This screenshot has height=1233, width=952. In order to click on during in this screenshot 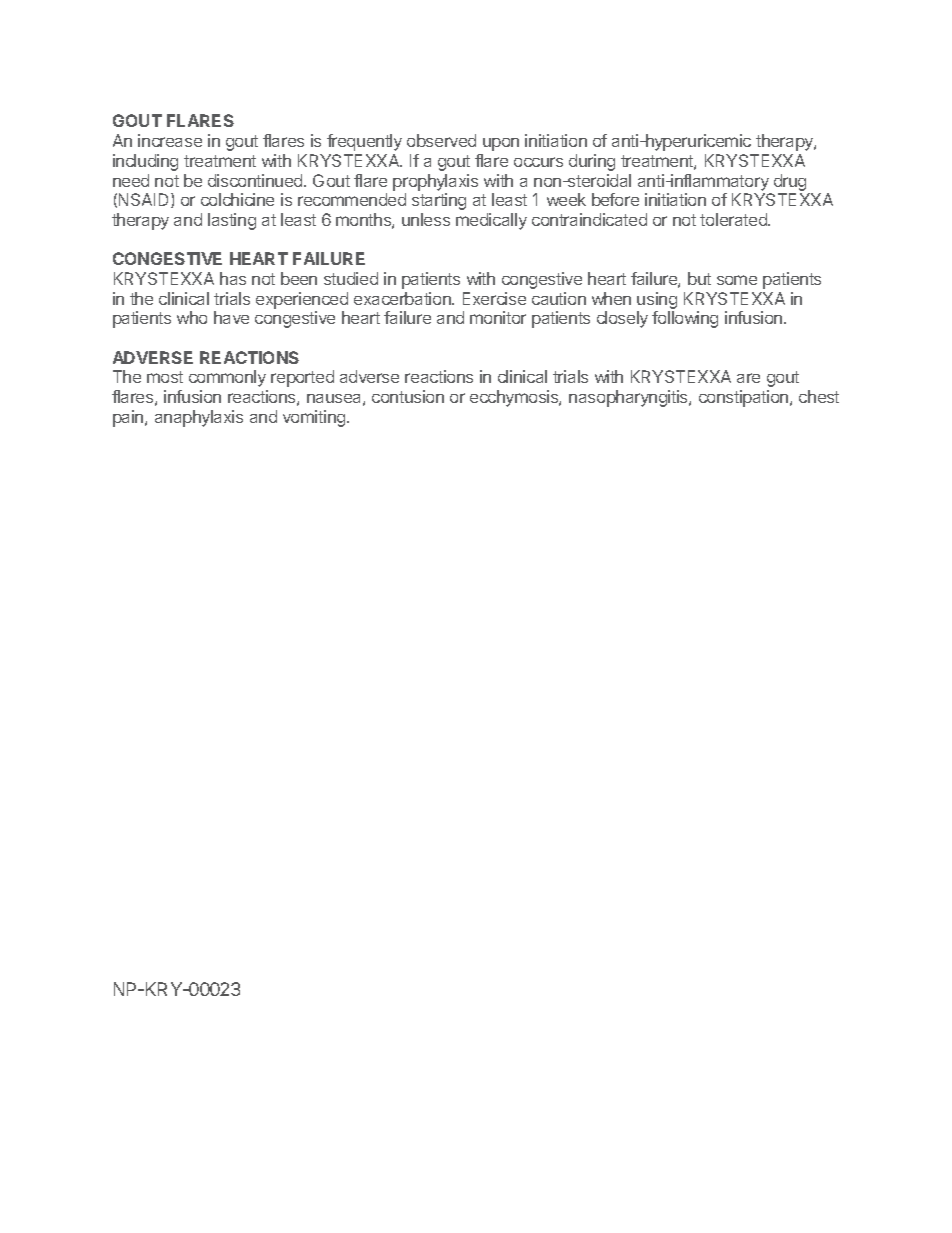, I will do `click(592, 162)`.
